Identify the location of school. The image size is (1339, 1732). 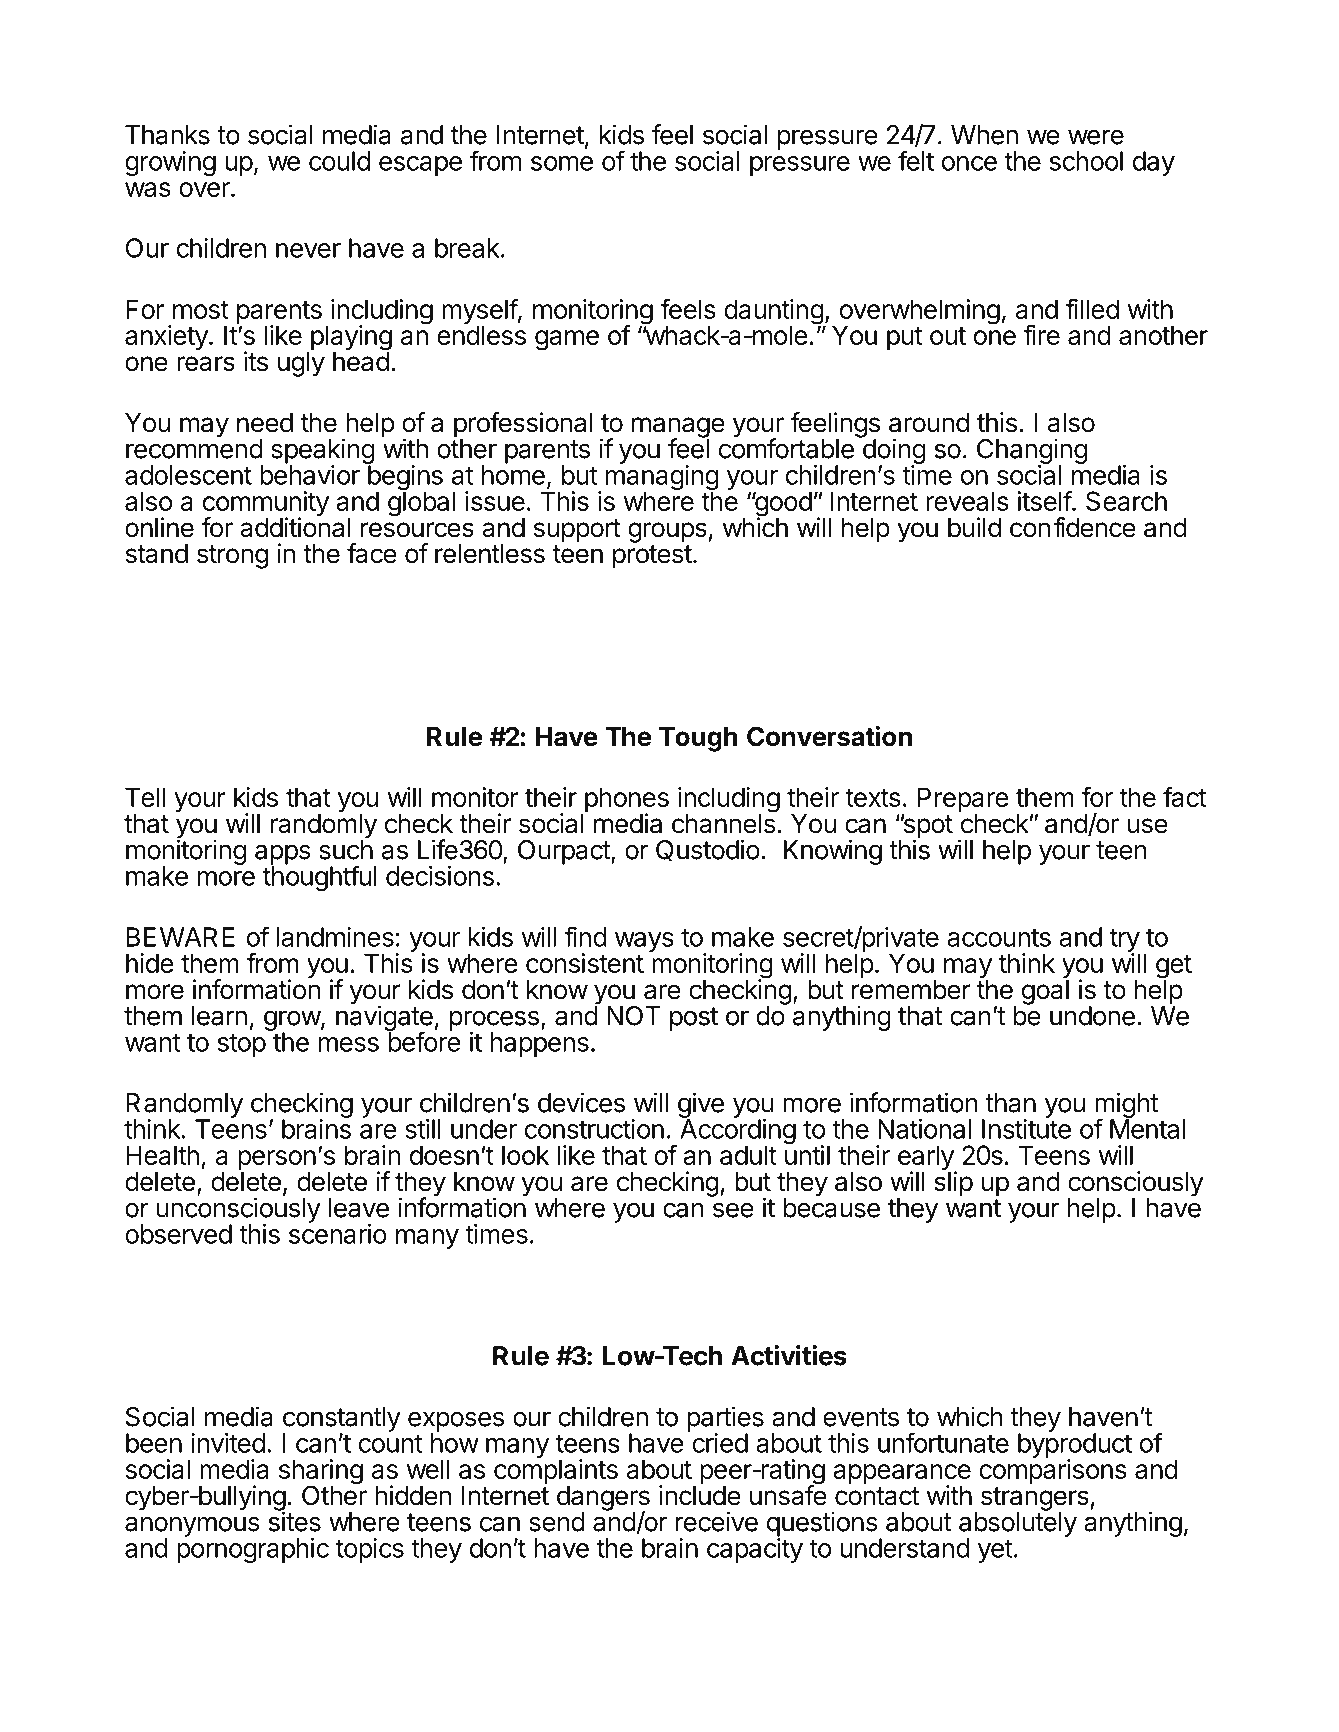
(1086, 161).
